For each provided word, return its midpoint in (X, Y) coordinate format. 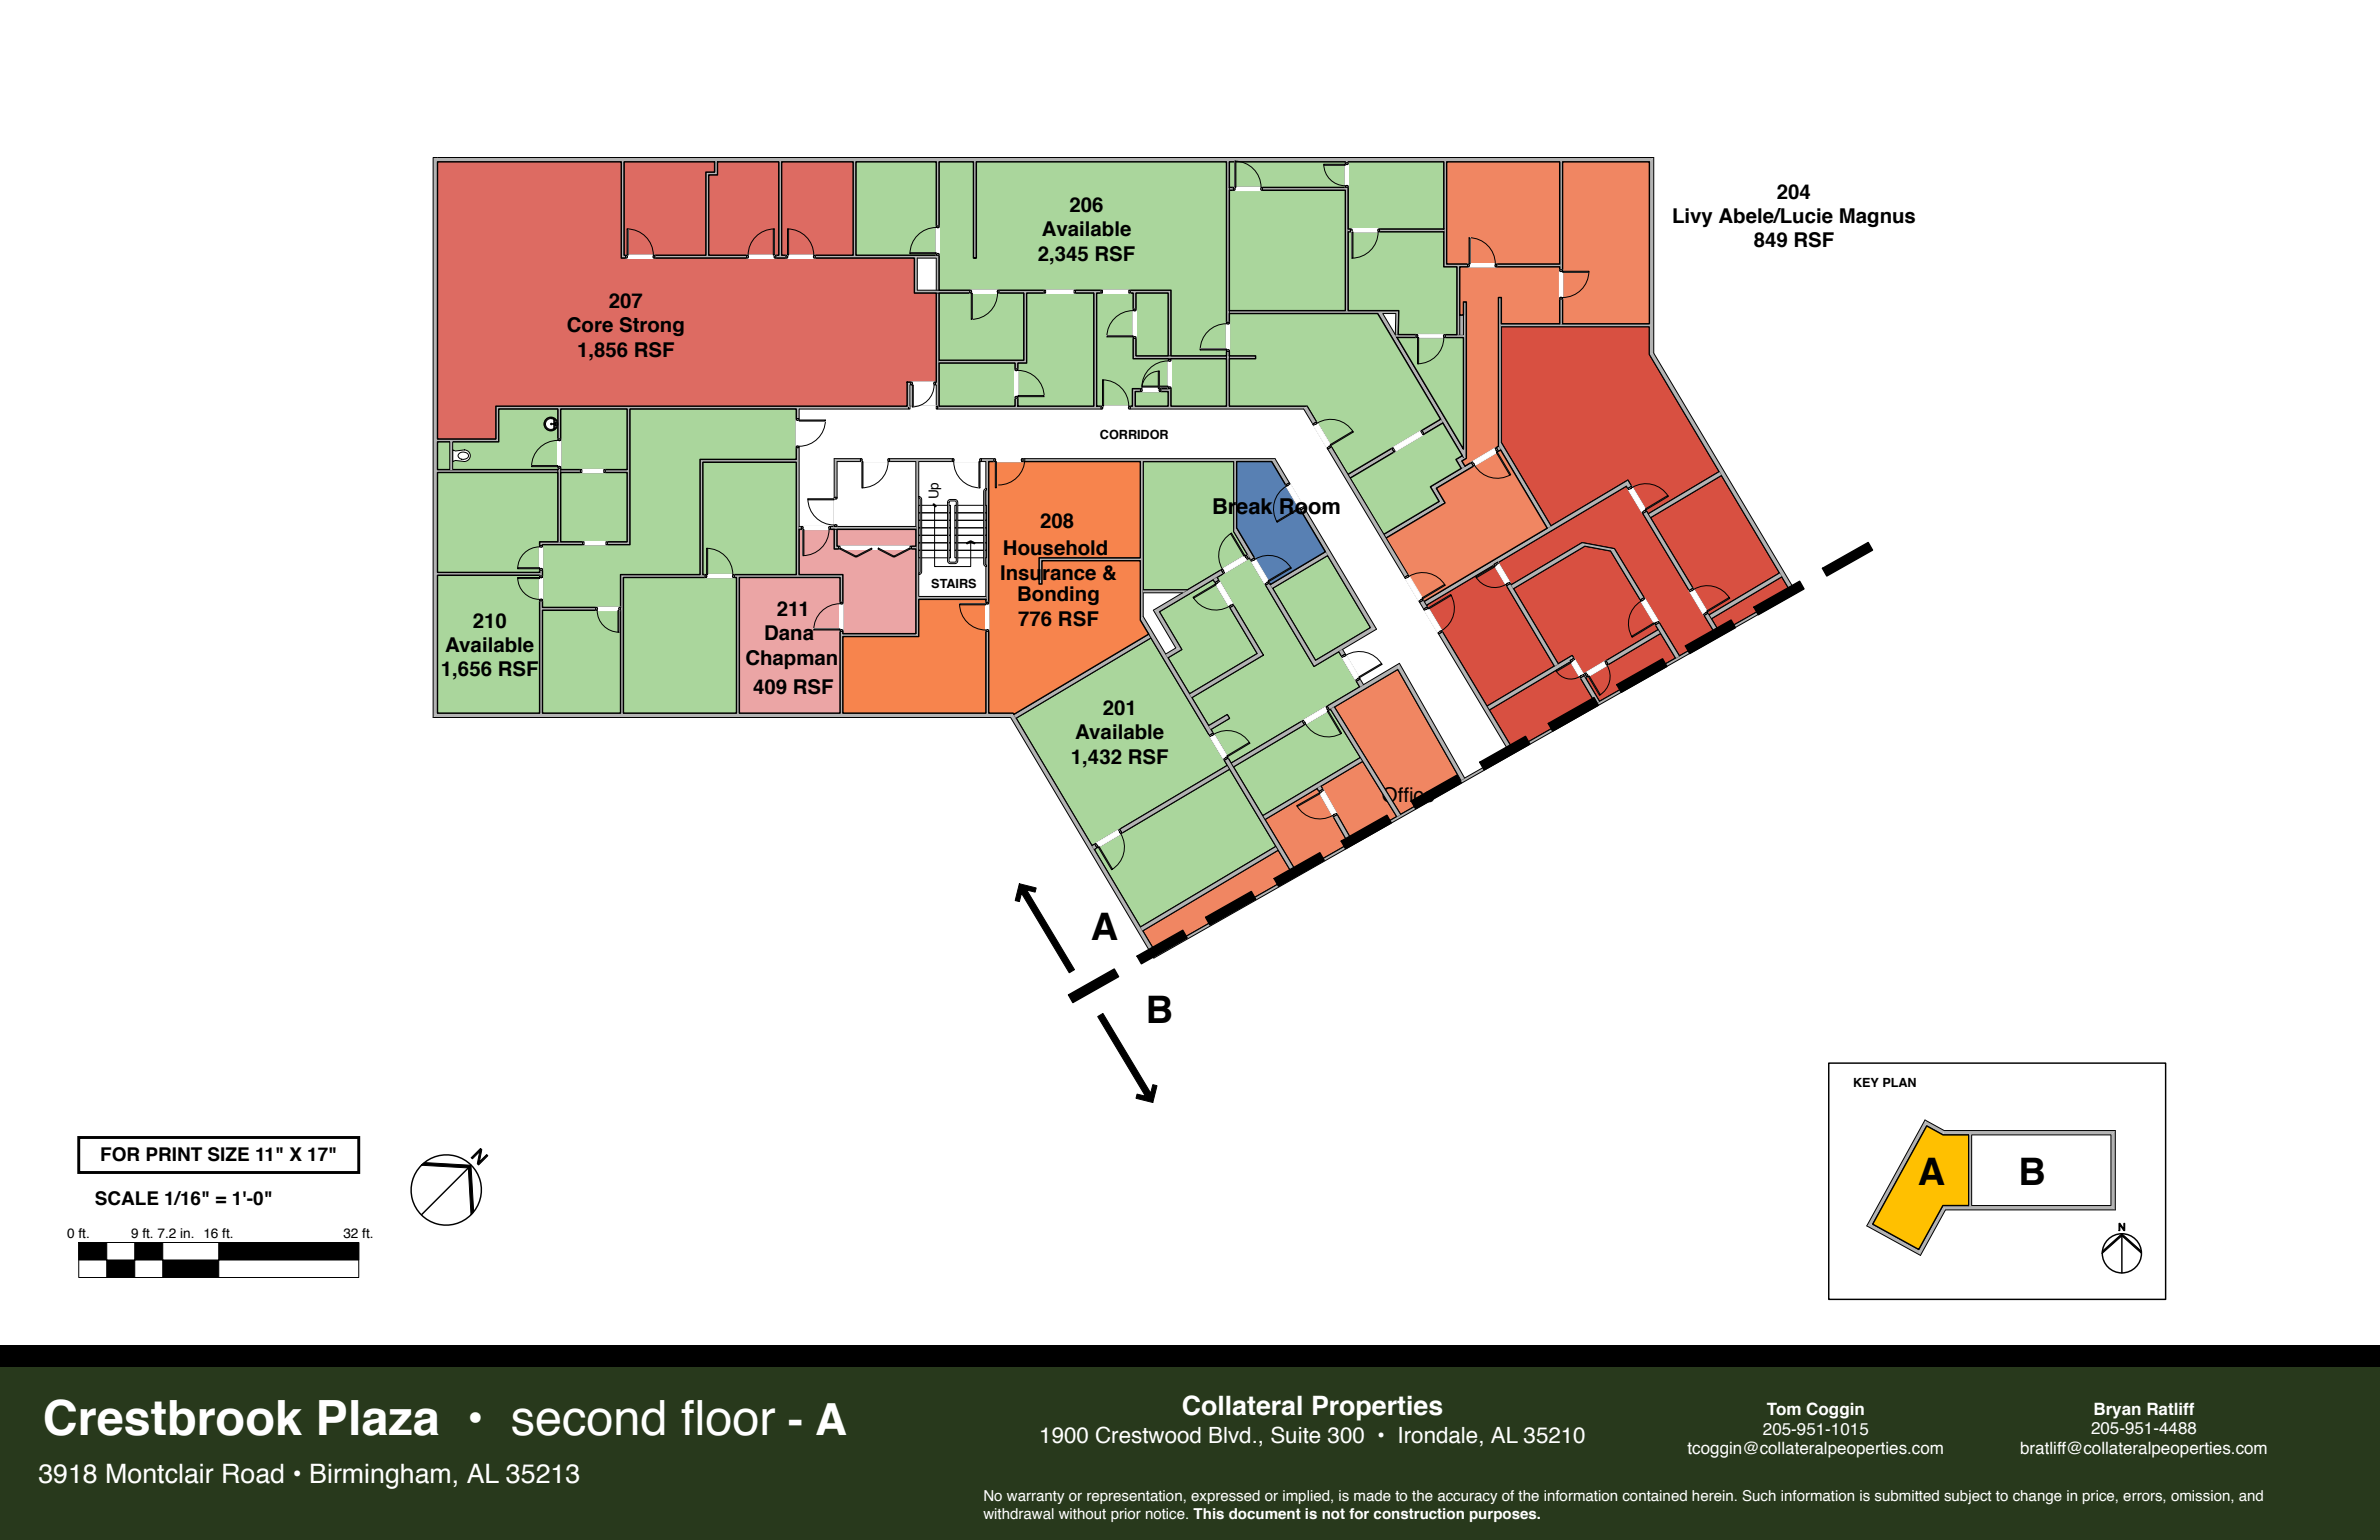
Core (590, 324)
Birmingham (380, 1476)
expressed (1225, 1497)
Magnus (1877, 217)
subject (1968, 1497)
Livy (1693, 217)
